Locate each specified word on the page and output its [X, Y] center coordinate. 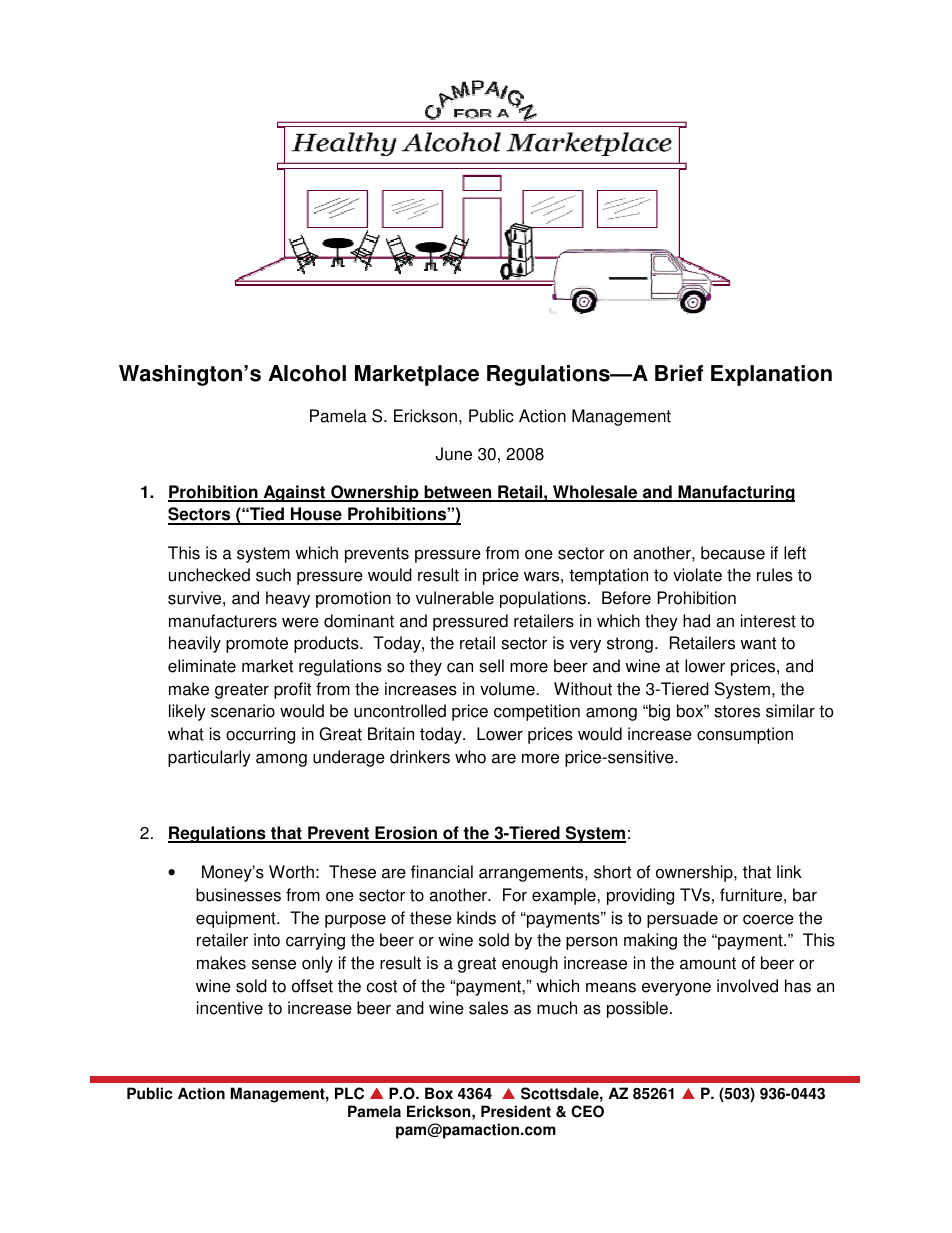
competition [537, 712]
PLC [349, 1093]
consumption [745, 735]
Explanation [771, 375]
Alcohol [307, 373]
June [453, 454]
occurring [260, 735]
